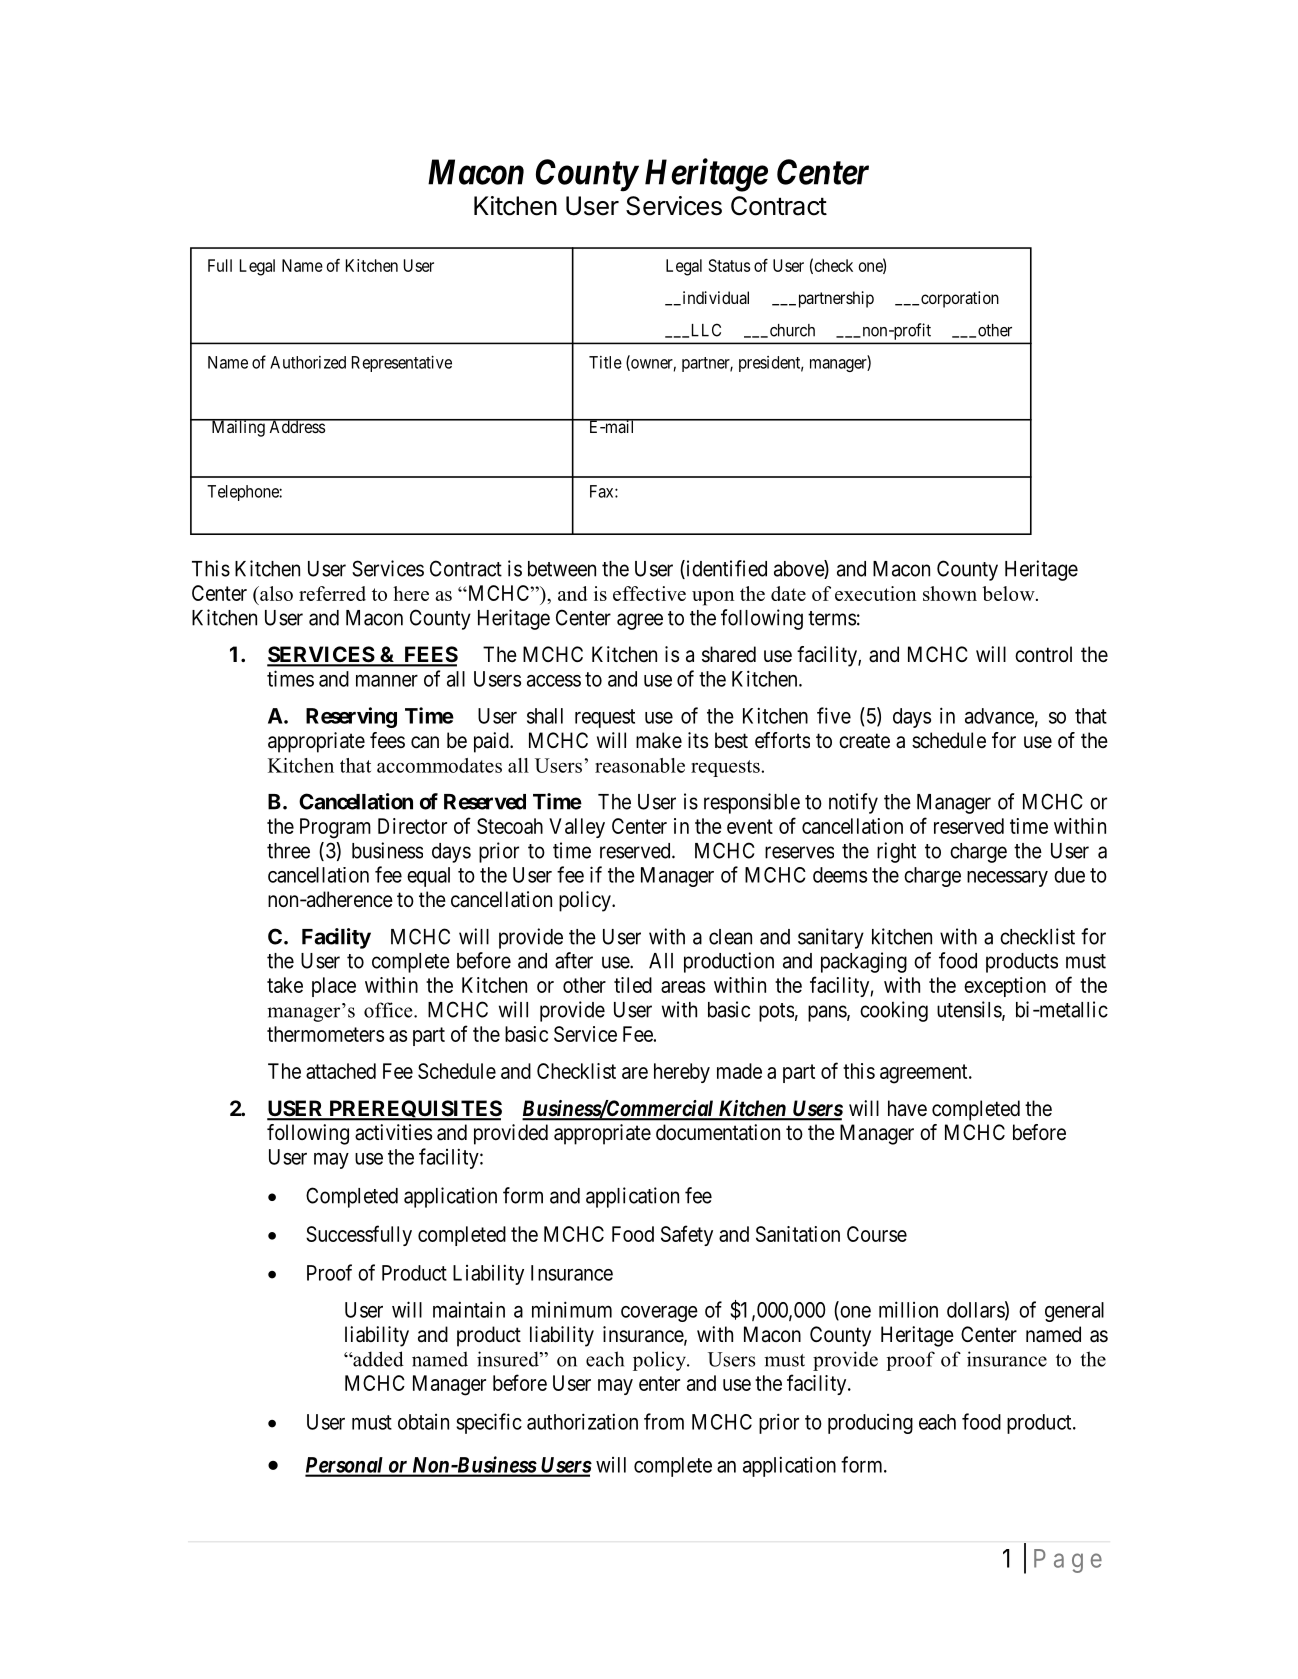  What do you see at coordinates (605, 362) in the screenshot?
I see `Title` at bounding box center [605, 362].
